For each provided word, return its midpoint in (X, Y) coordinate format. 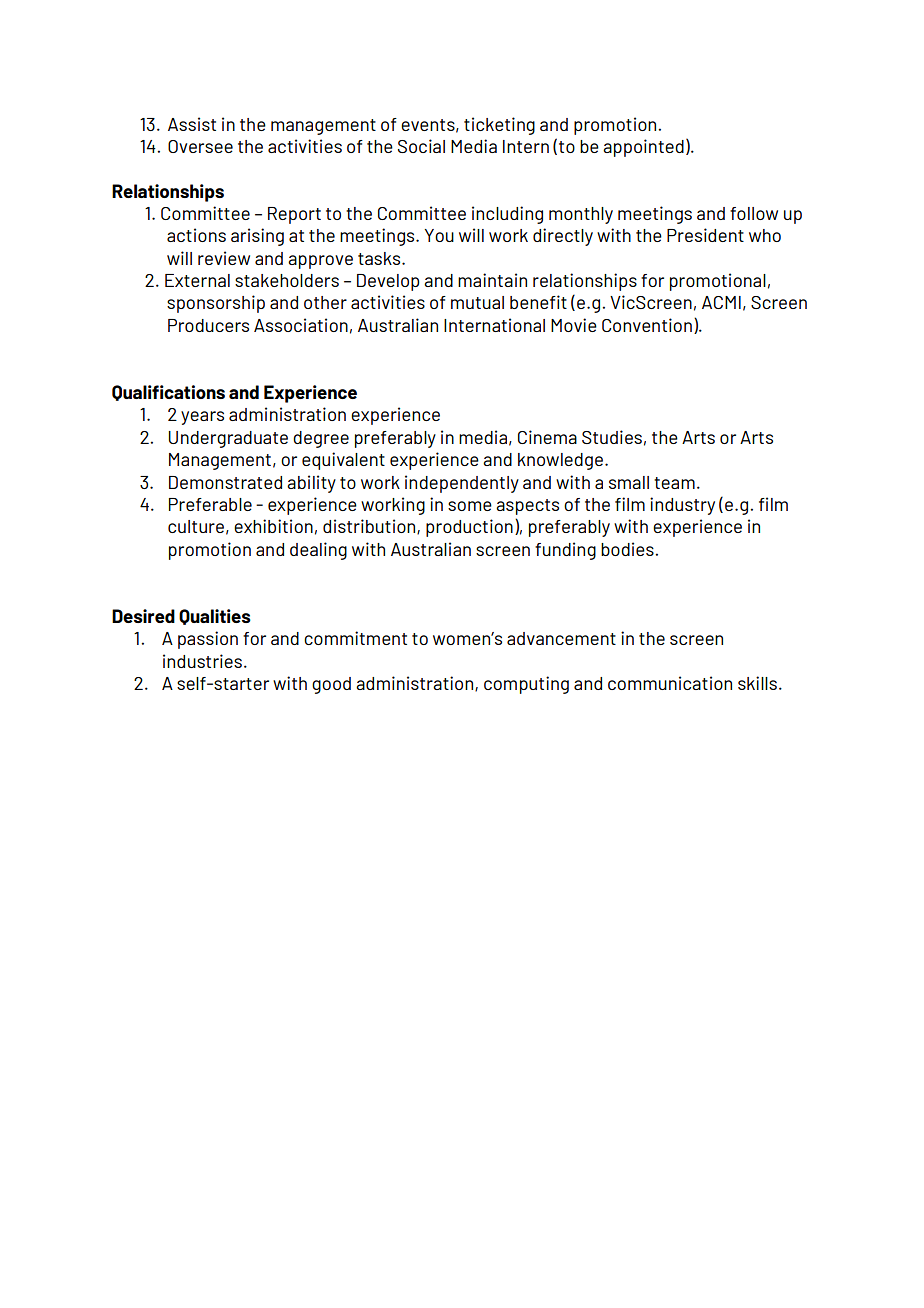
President (705, 235)
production (469, 528)
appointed (643, 148)
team (674, 483)
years (202, 418)
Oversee (200, 146)
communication (670, 683)
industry (682, 506)
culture (196, 526)
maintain (492, 280)
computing (526, 685)
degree (321, 439)
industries (202, 661)
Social (421, 146)
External (197, 280)
